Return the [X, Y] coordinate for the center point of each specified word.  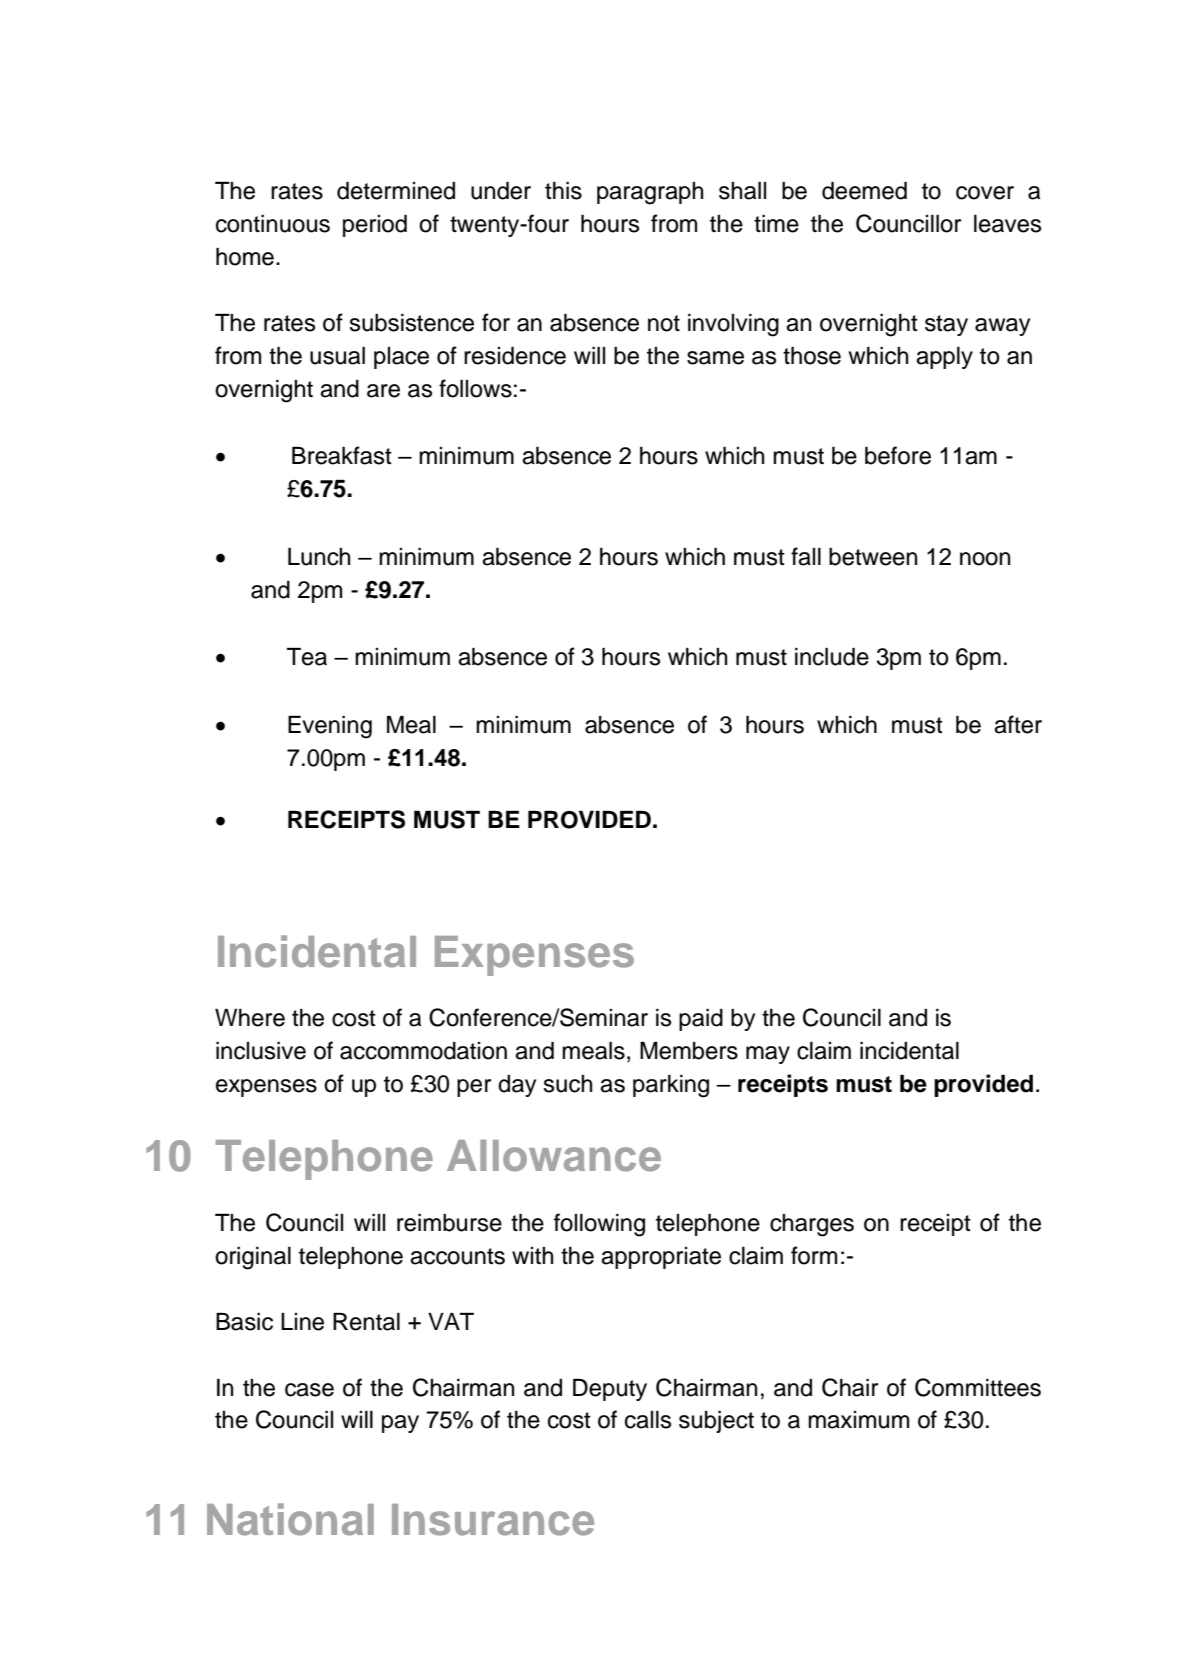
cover [985, 193]
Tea [307, 657]
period [375, 226]
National [290, 1519]
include [832, 657]
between [873, 557]
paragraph [650, 193]
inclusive [261, 1051]
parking [671, 1086]
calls [648, 1420]
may [768, 1055]
